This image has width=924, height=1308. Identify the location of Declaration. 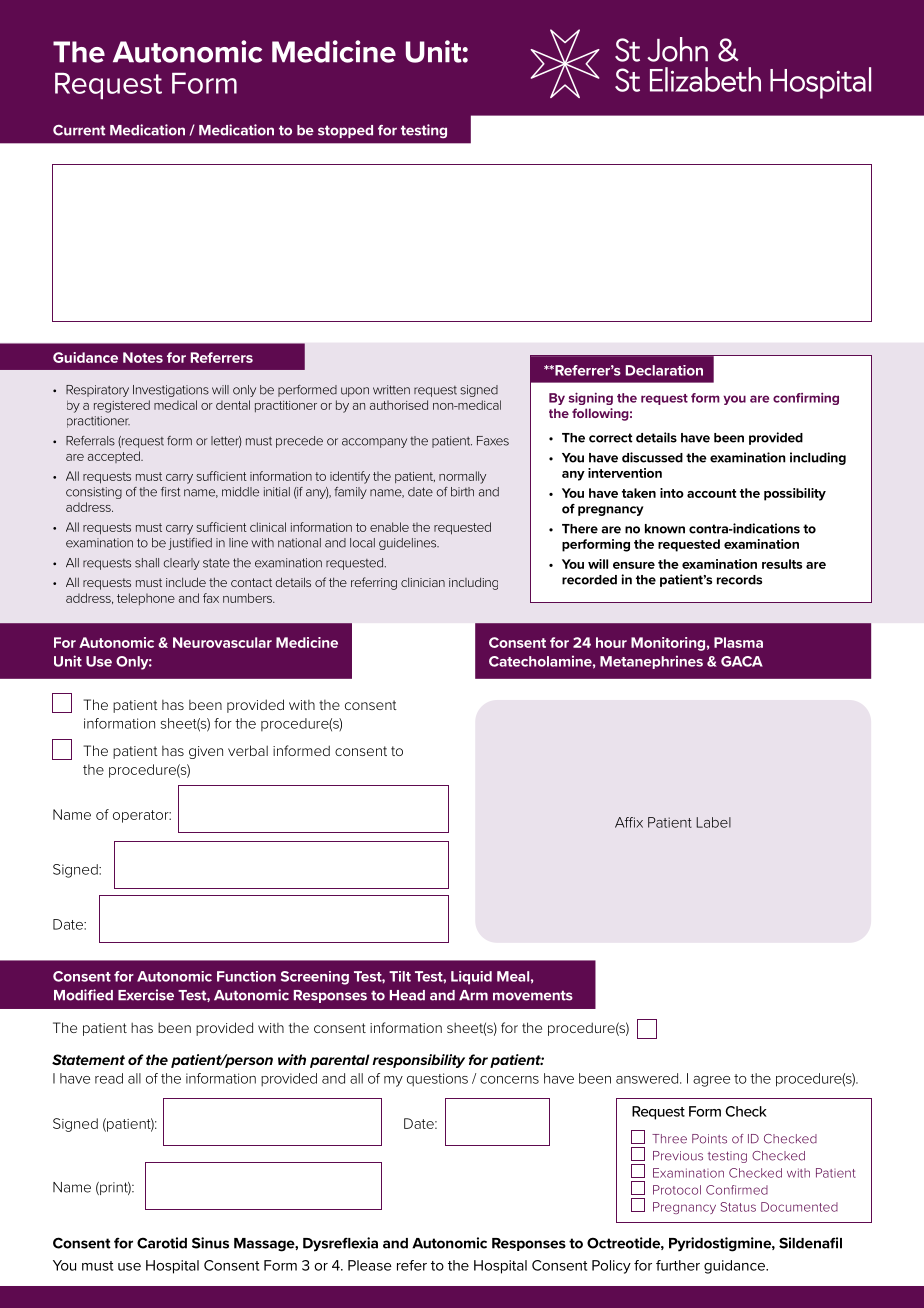
(664, 370).
